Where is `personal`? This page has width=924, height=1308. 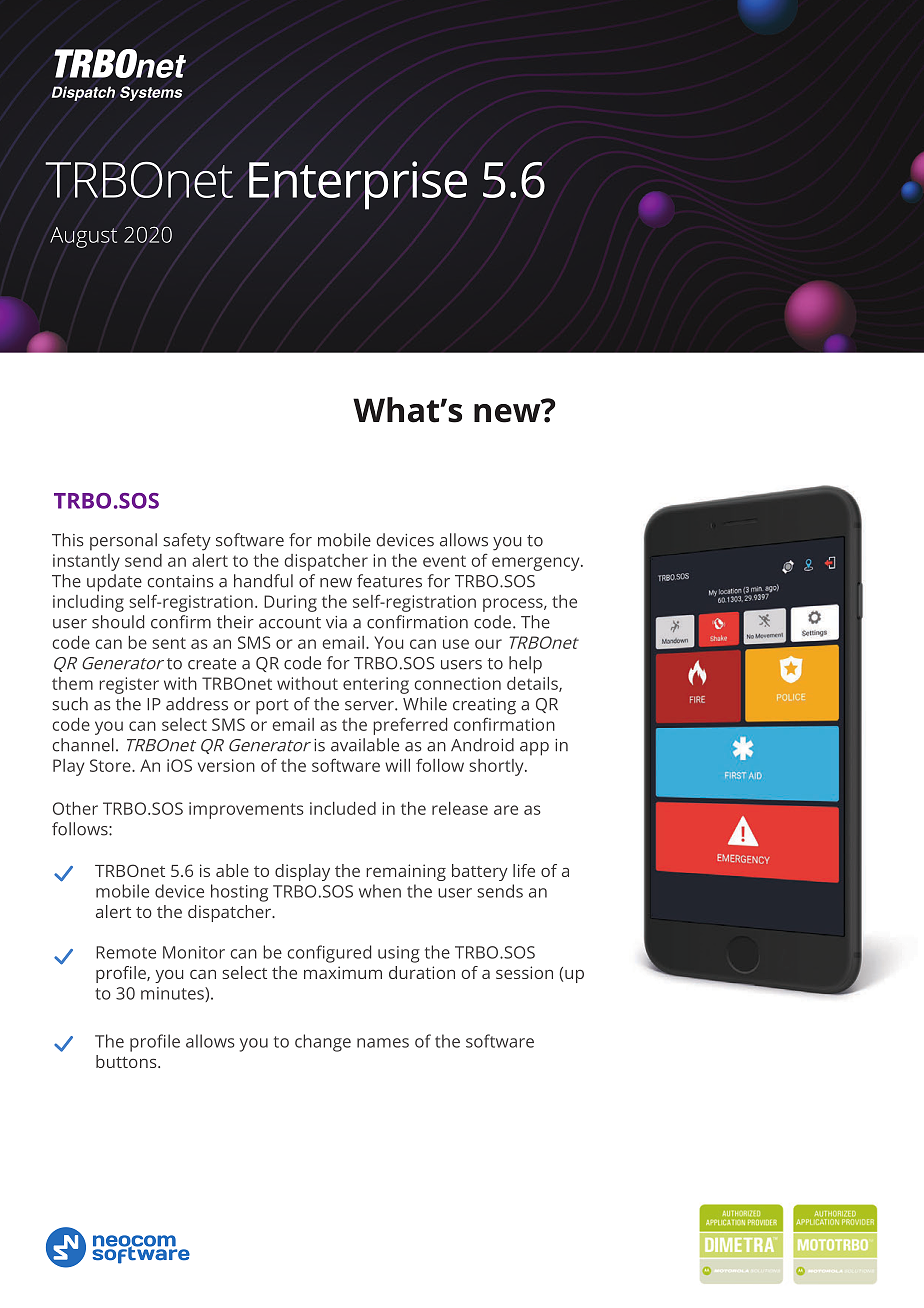
personal is located at coordinates (123, 542).
